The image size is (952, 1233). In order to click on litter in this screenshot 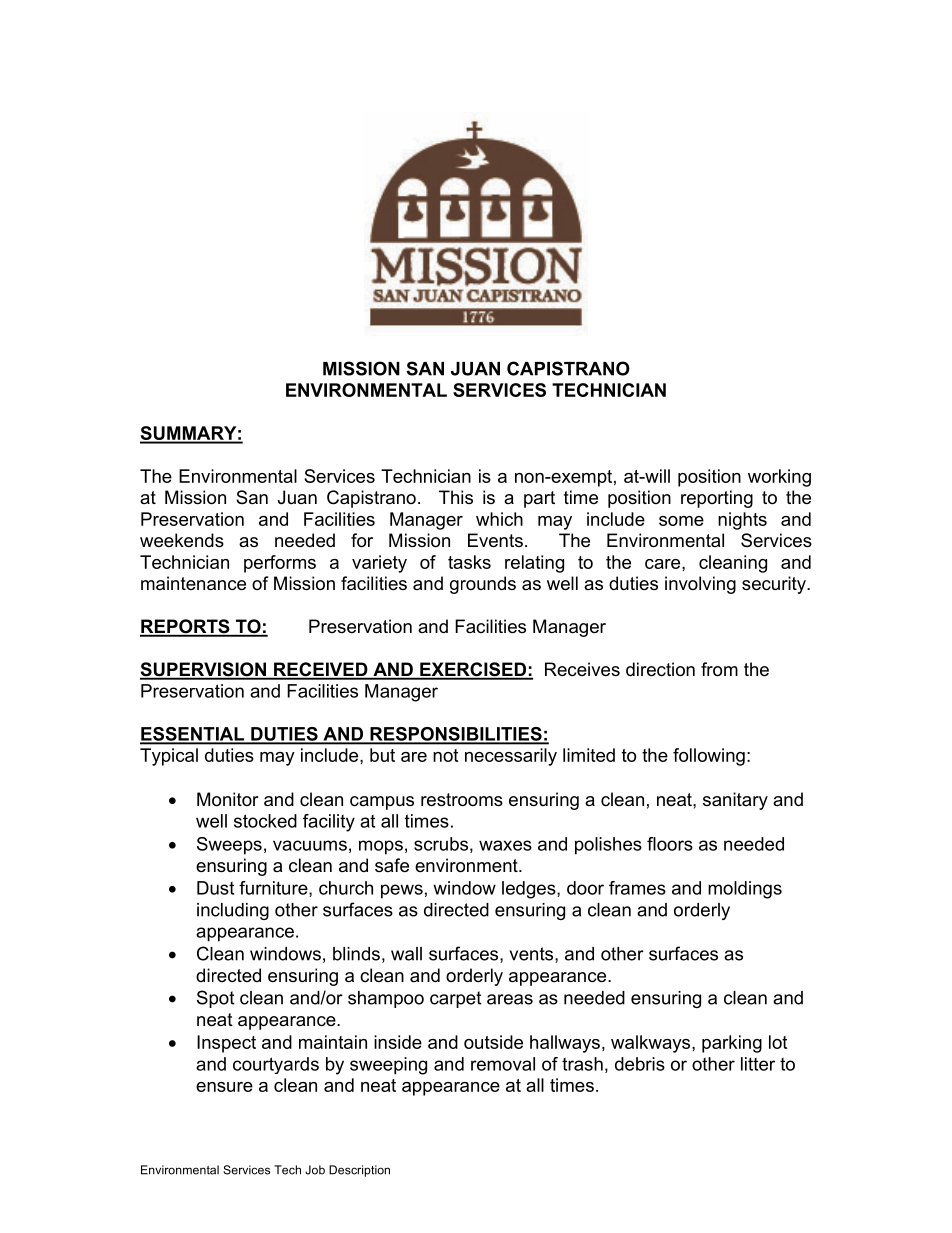, I will do `click(758, 1064)`.
